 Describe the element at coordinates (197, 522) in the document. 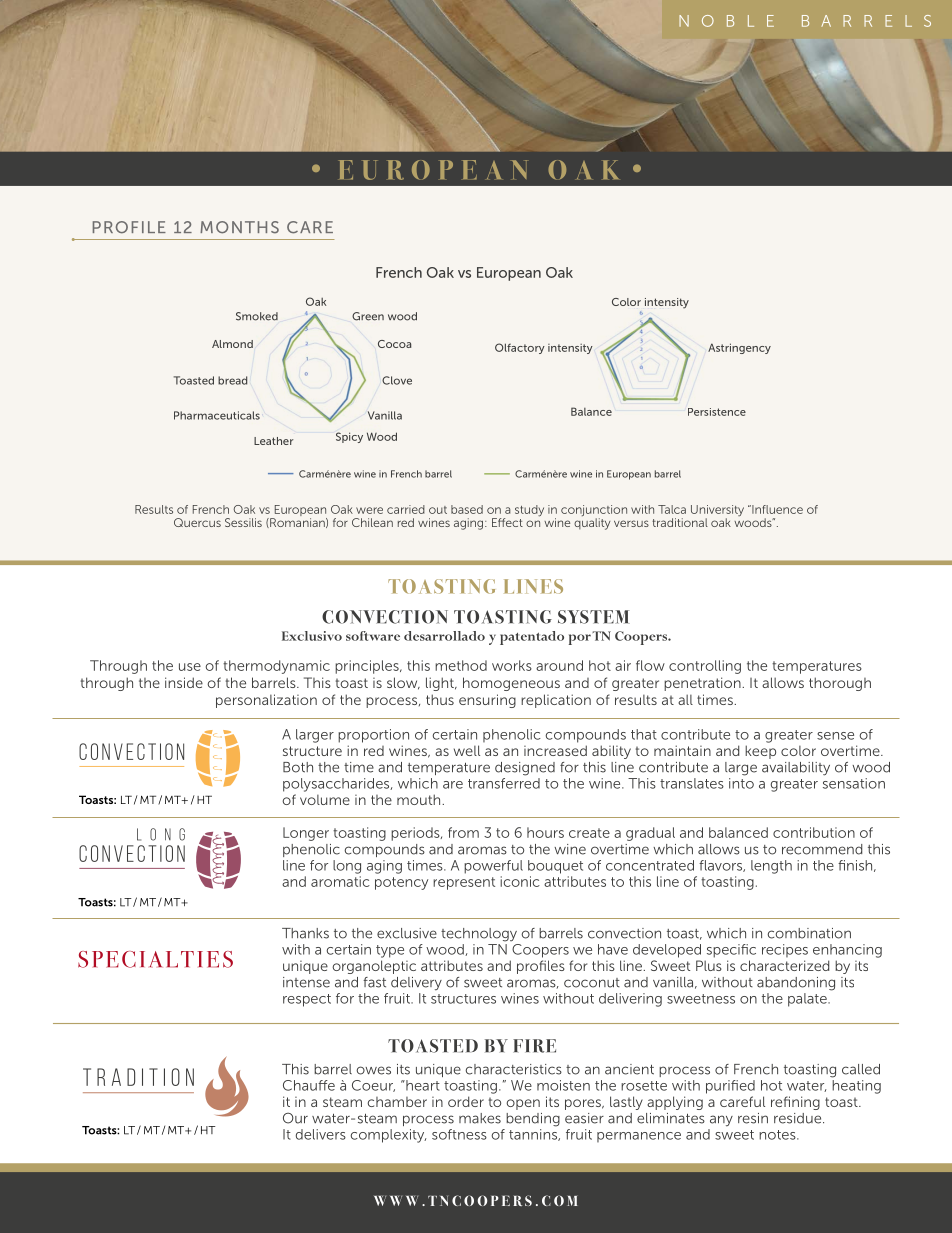

I see `Quercus` at that location.
